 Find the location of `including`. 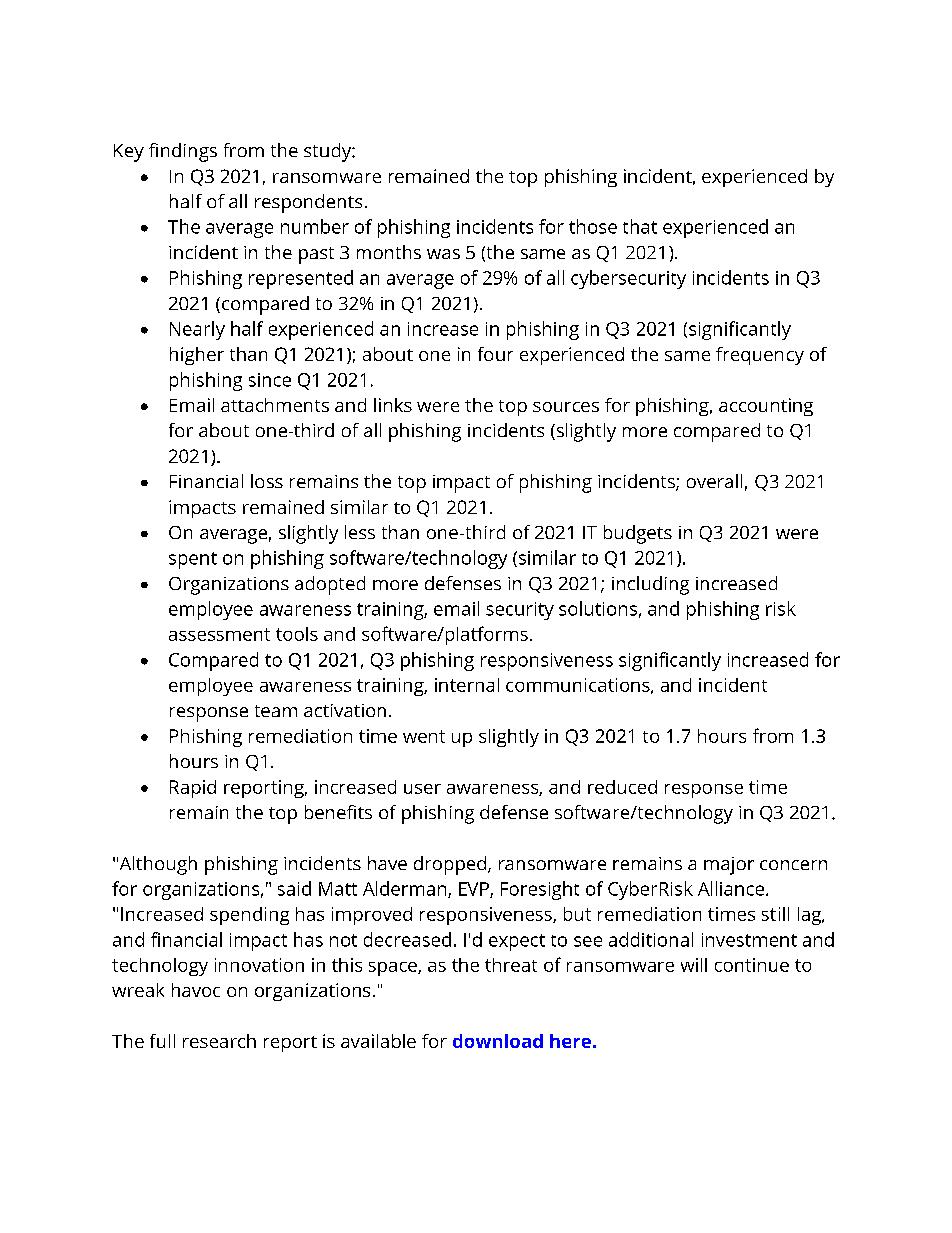

including is located at coordinates (650, 585).
